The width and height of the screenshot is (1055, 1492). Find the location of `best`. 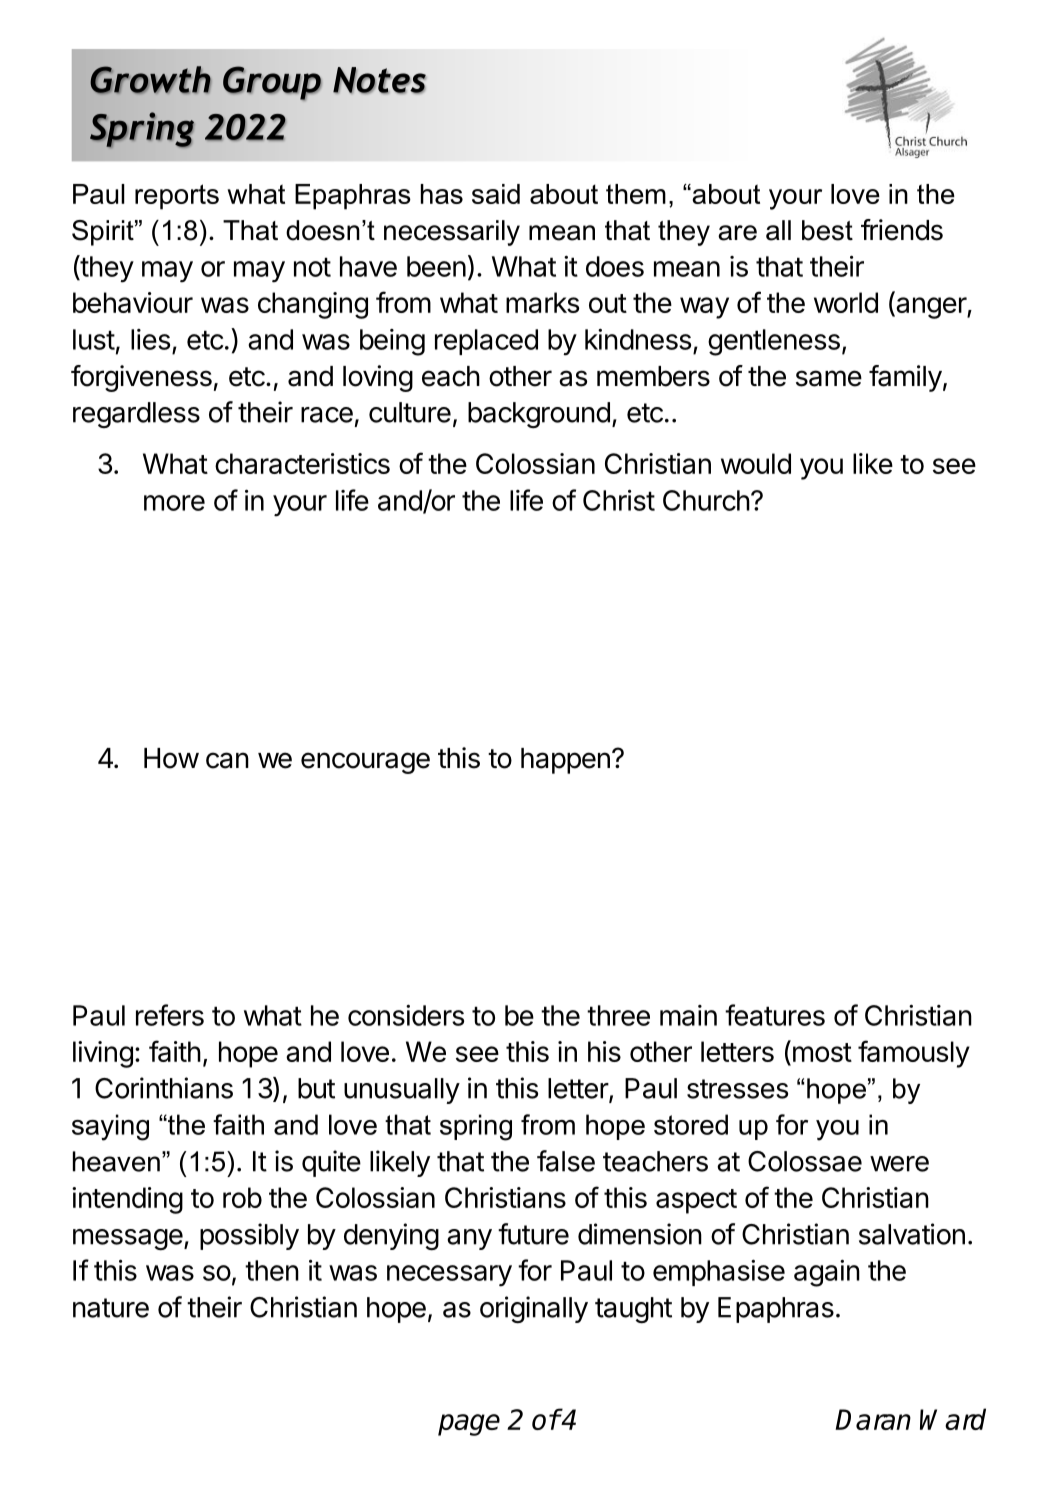

best is located at coordinates (827, 230).
